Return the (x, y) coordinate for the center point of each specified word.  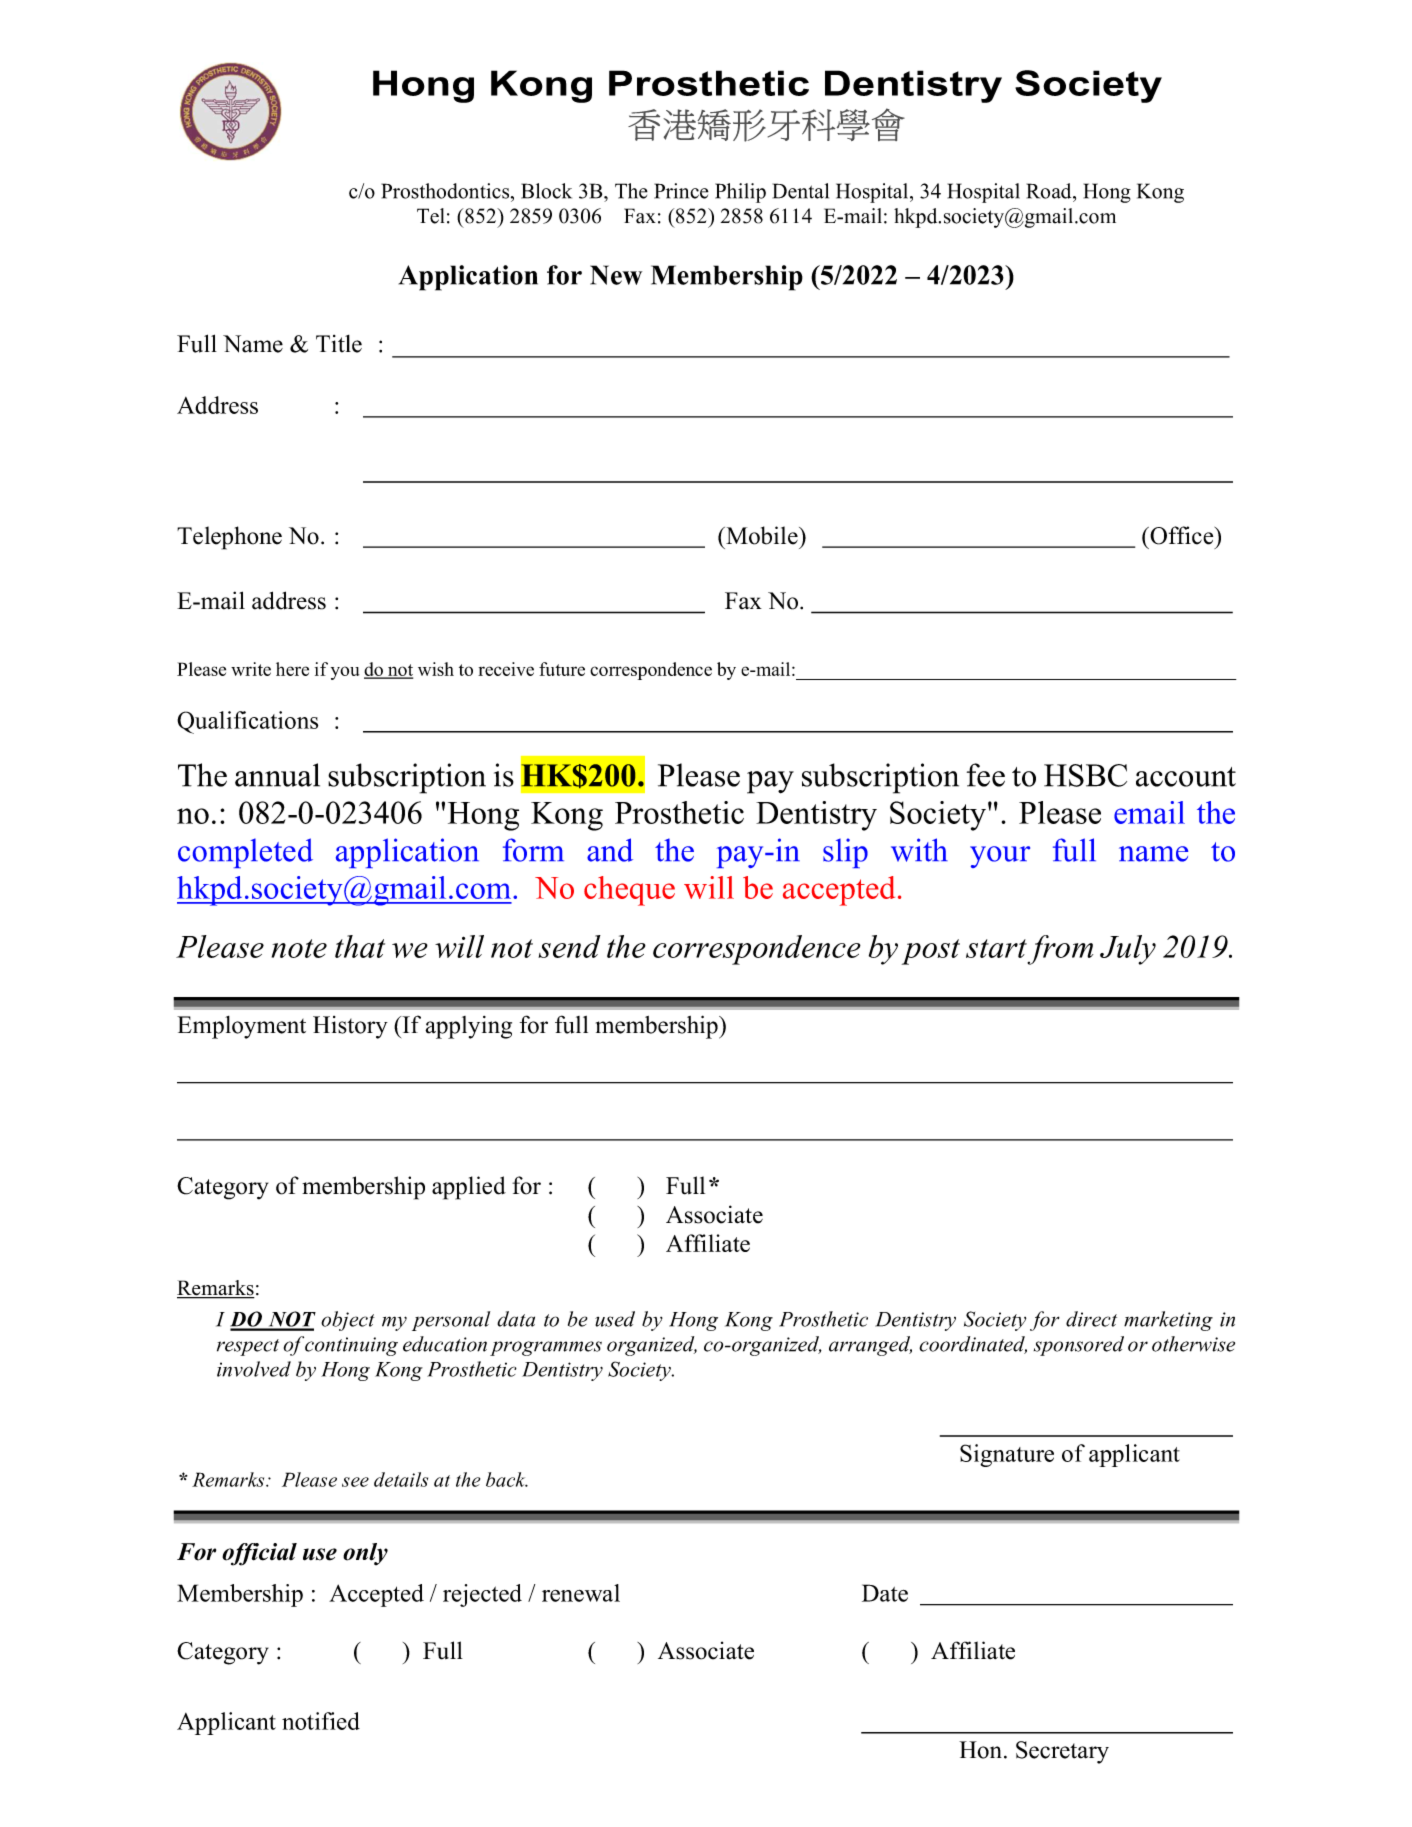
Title (339, 344)
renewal (581, 1593)
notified (321, 1721)
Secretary (1062, 1752)
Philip (740, 193)
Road (1050, 191)
